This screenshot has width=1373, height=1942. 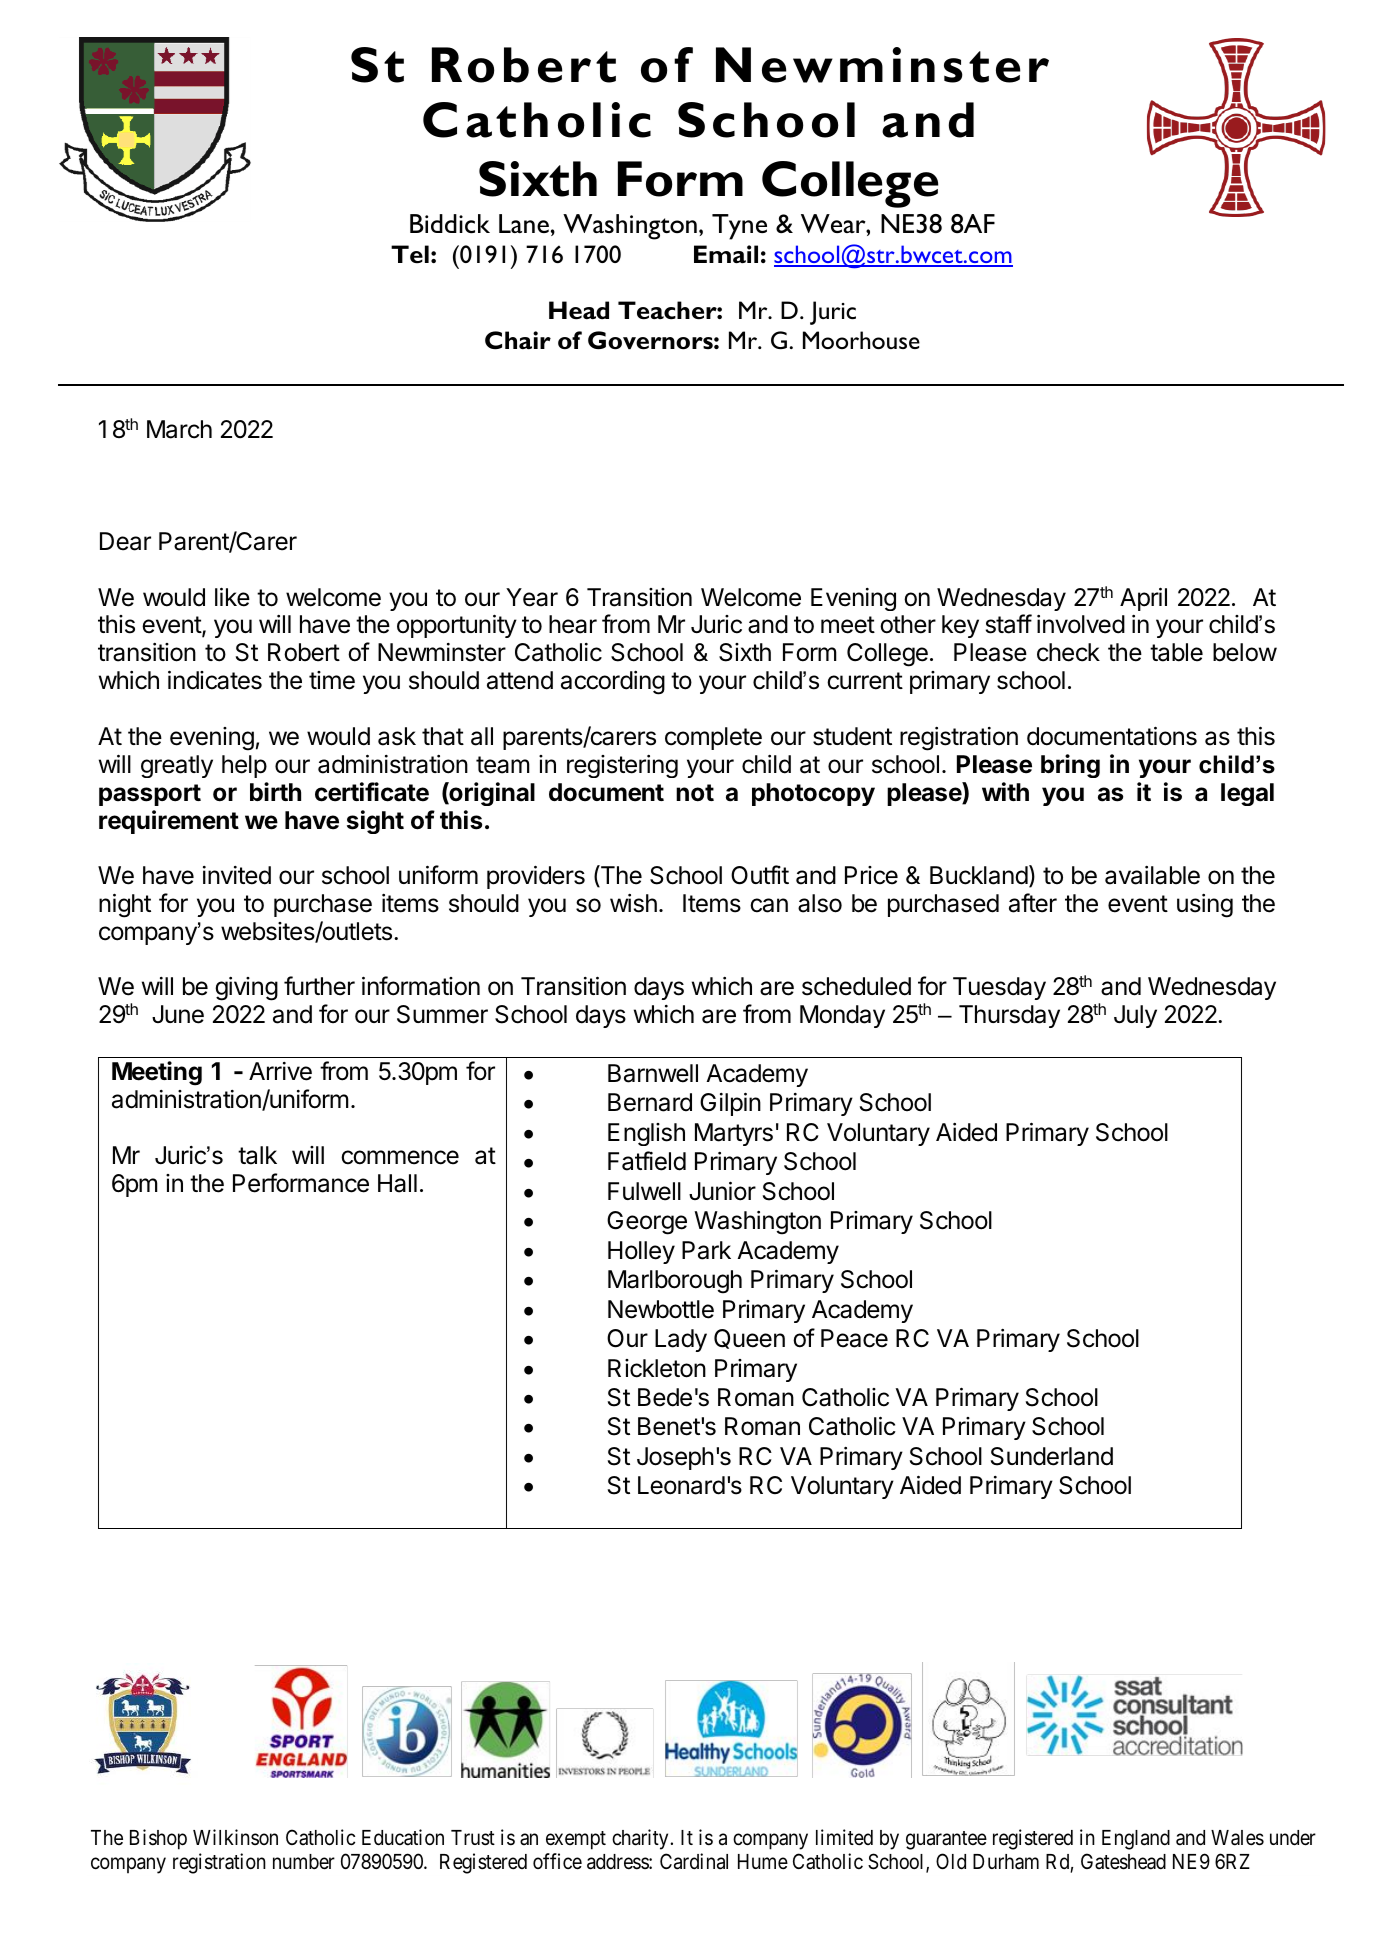 I want to click on charity, so click(x=641, y=1839).
